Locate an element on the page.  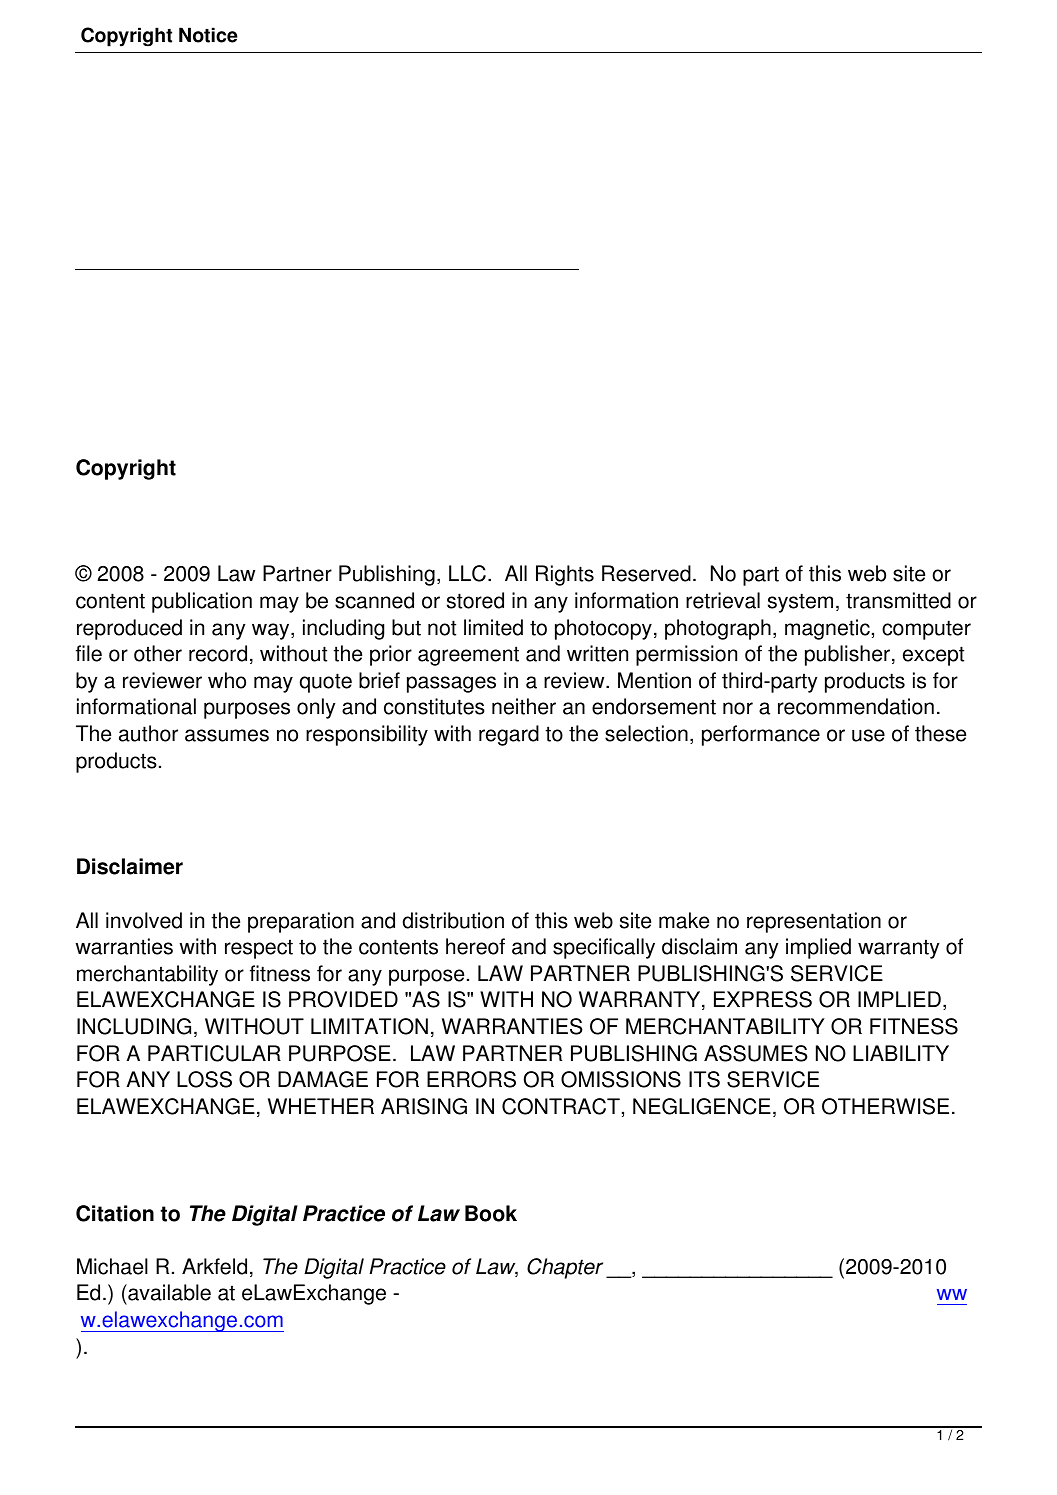
Reserved is located at coordinates (646, 573).
